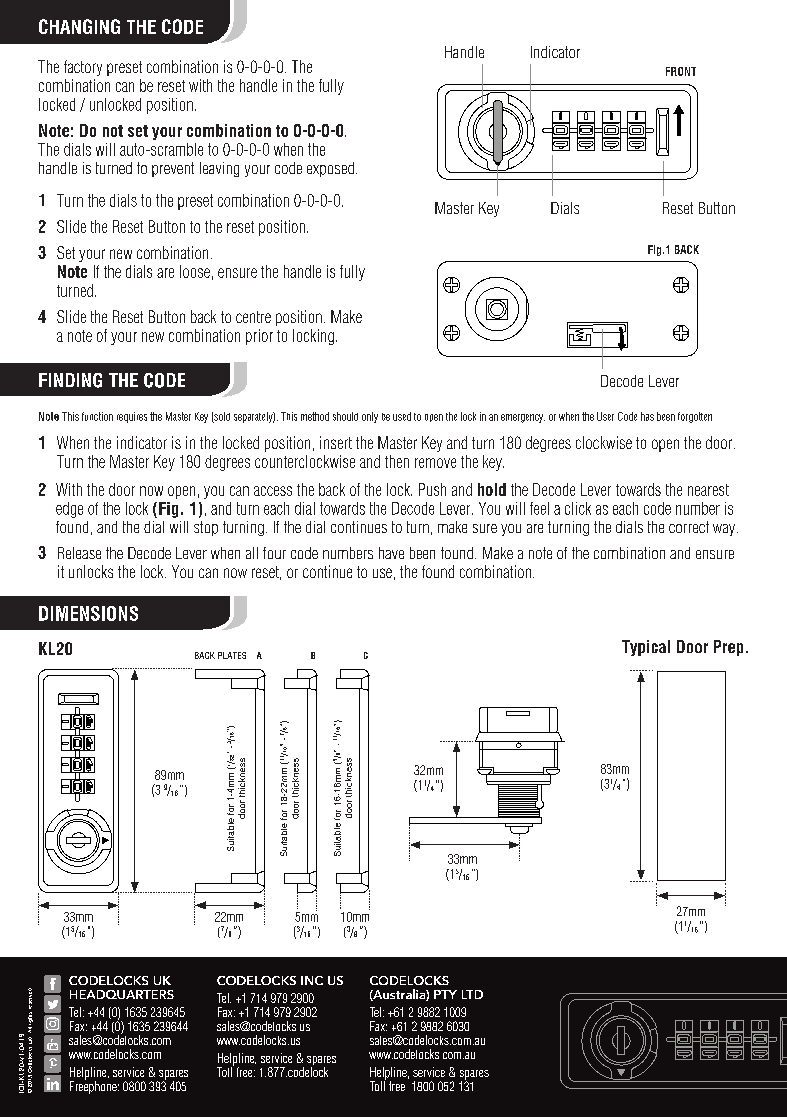 The height and width of the page is (1117, 787). I want to click on exposed, so click(330, 169).
